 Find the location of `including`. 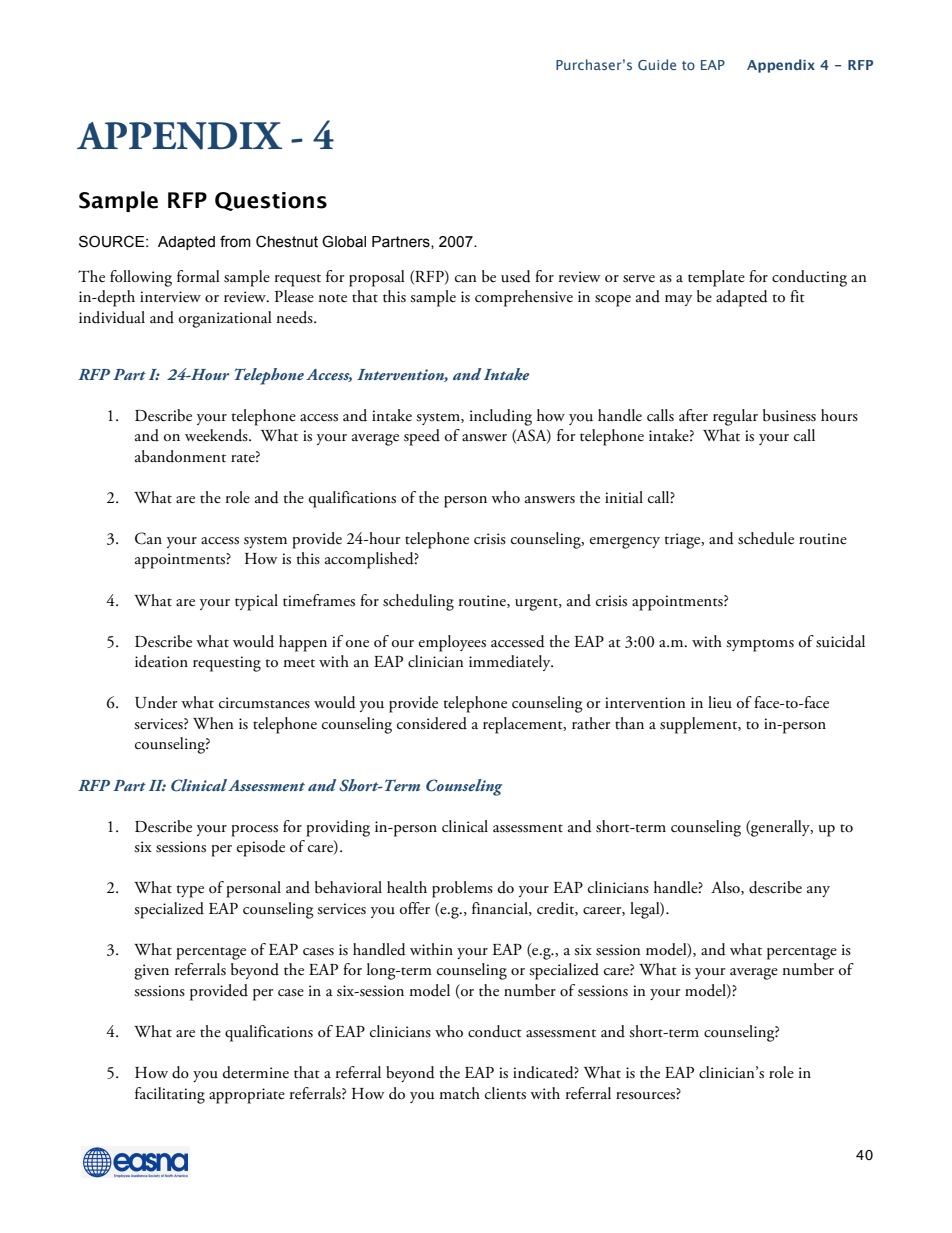

including is located at coordinates (501, 417).
